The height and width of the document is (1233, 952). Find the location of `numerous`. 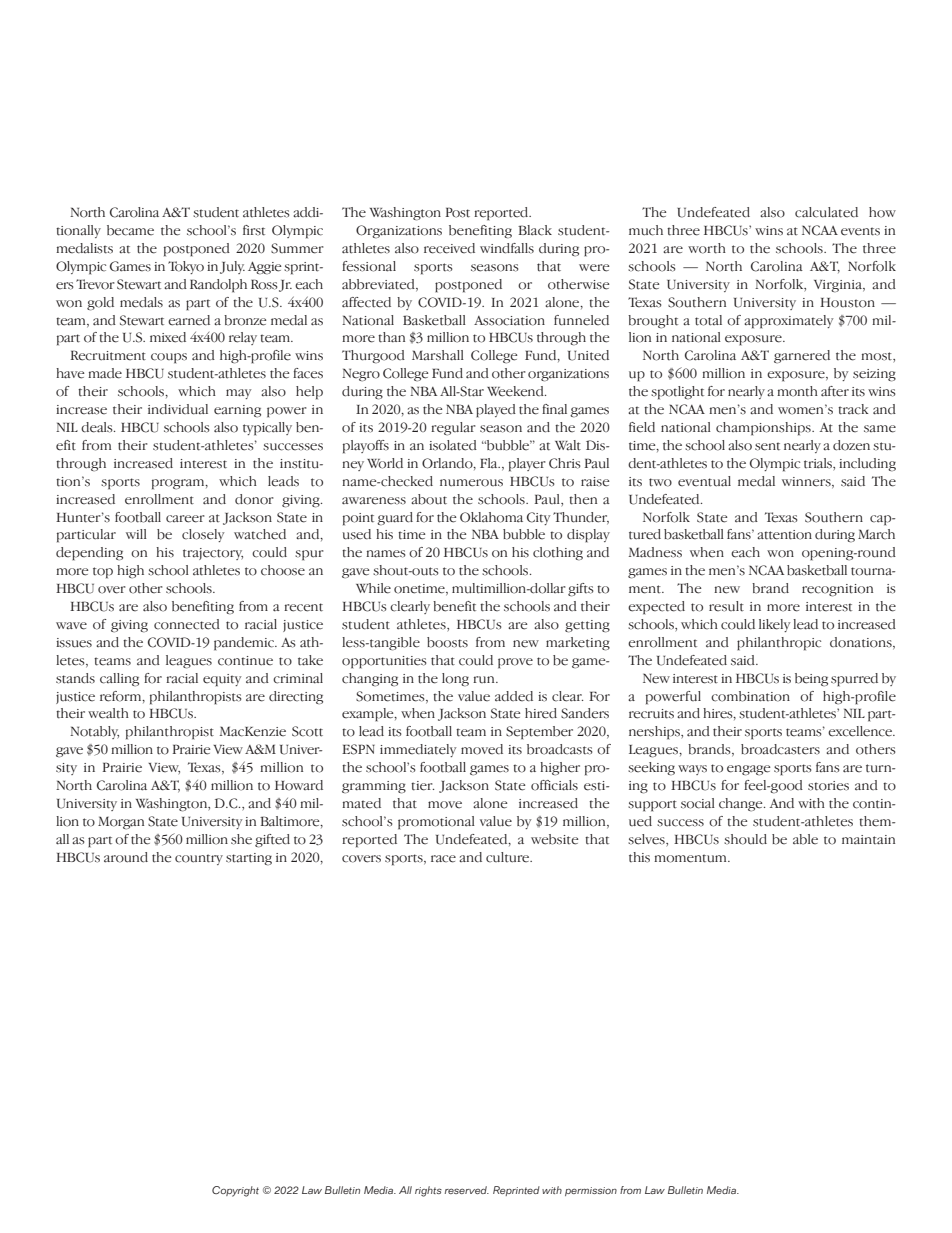

numerous is located at coordinates (471, 483).
